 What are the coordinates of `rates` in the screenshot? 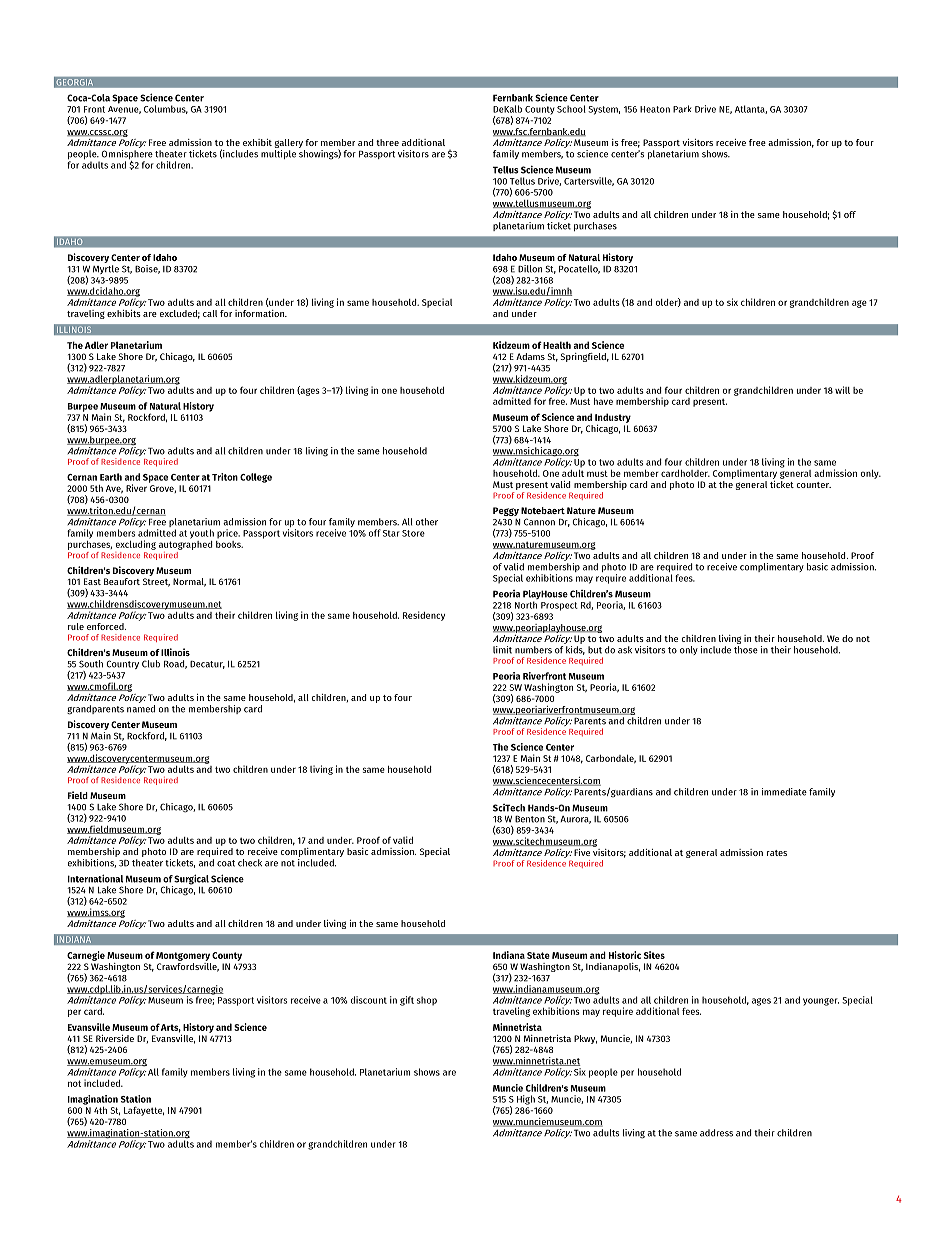 It's located at (777, 853).
